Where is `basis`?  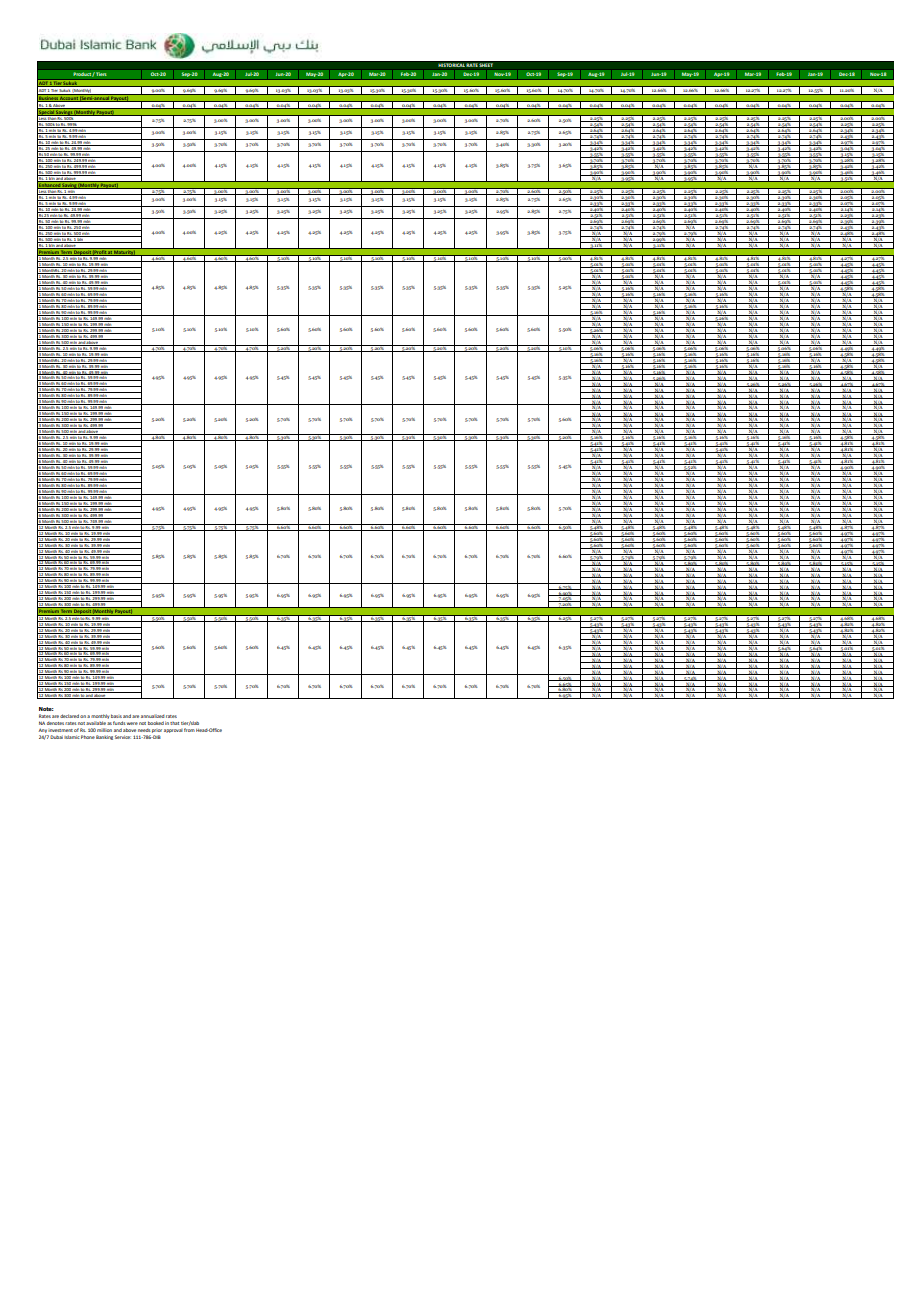
basis is located at coordinates (116, 716).
